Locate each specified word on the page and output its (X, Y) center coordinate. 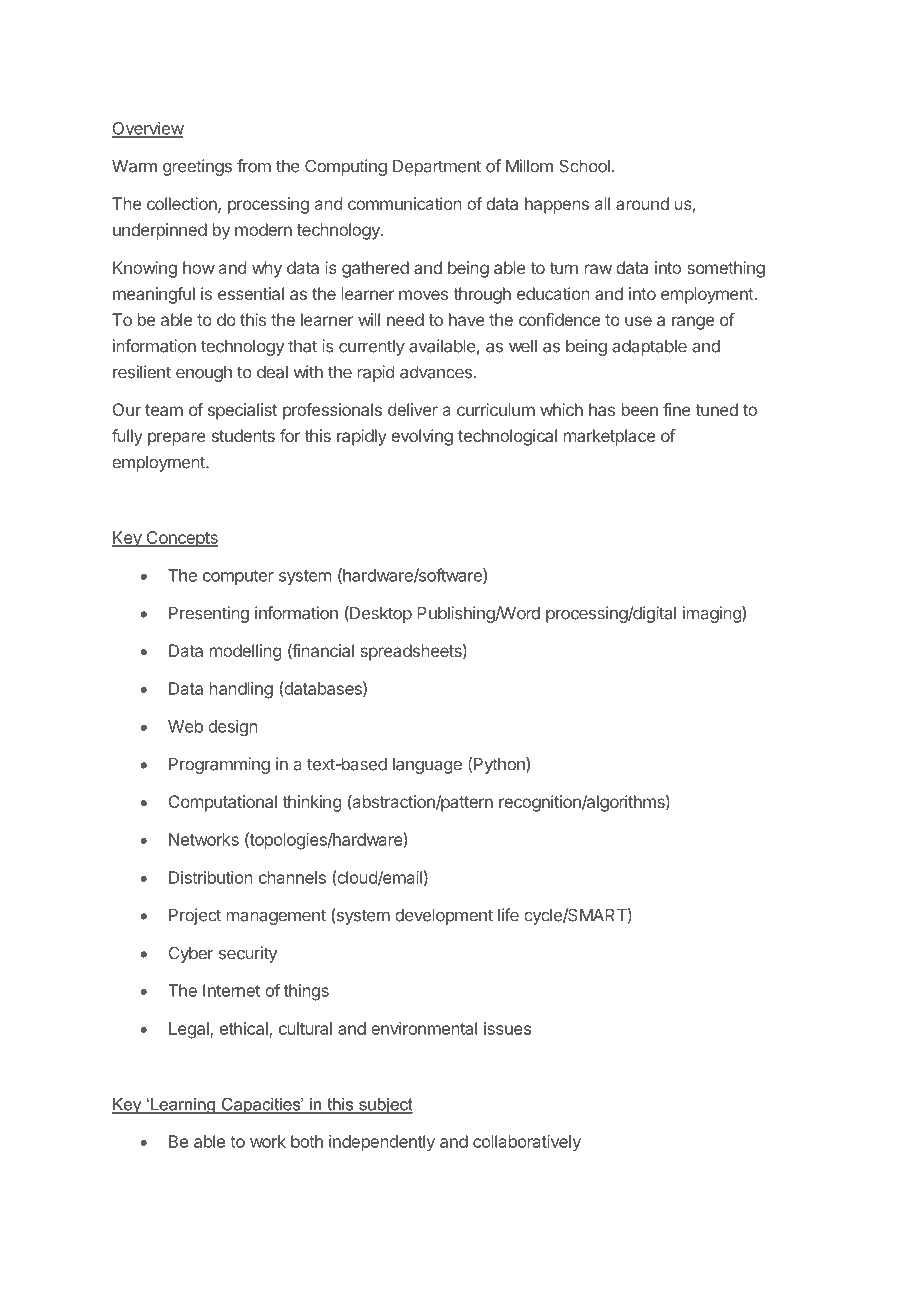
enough (204, 374)
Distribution (211, 877)
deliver (413, 409)
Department (437, 168)
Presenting (209, 614)
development (444, 917)
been (640, 409)
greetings (197, 167)
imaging (713, 614)
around (642, 203)
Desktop (380, 614)
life (508, 915)
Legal (190, 1030)
